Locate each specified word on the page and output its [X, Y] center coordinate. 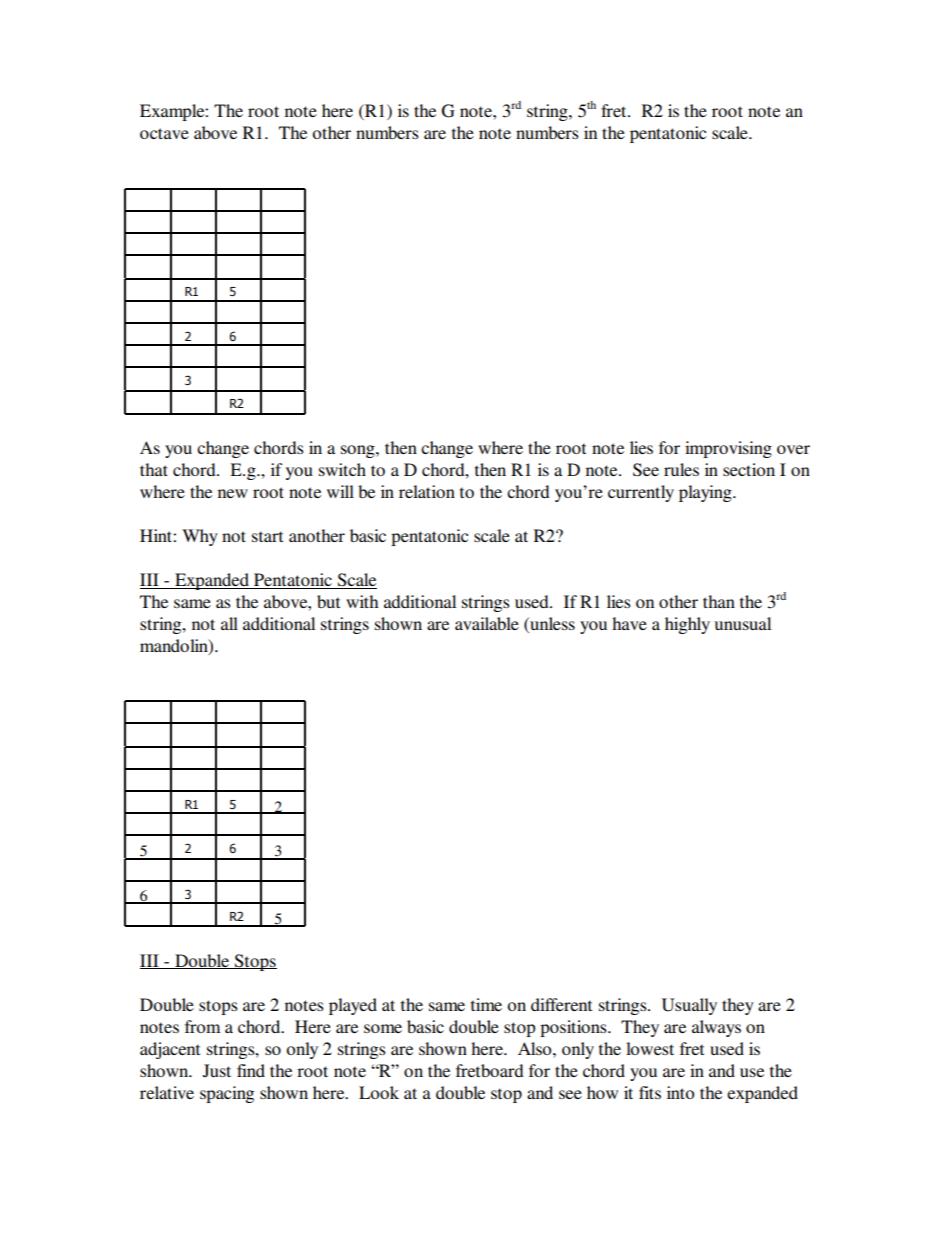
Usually [689, 1006]
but [328, 601]
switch [342, 469]
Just [217, 1071]
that [154, 469]
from [202, 1026]
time [486, 1004]
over [793, 449]
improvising [728, 449]
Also [536, 1048]
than [719, 601]
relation [427, 491]
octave [164, 133]
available [487, 623]
